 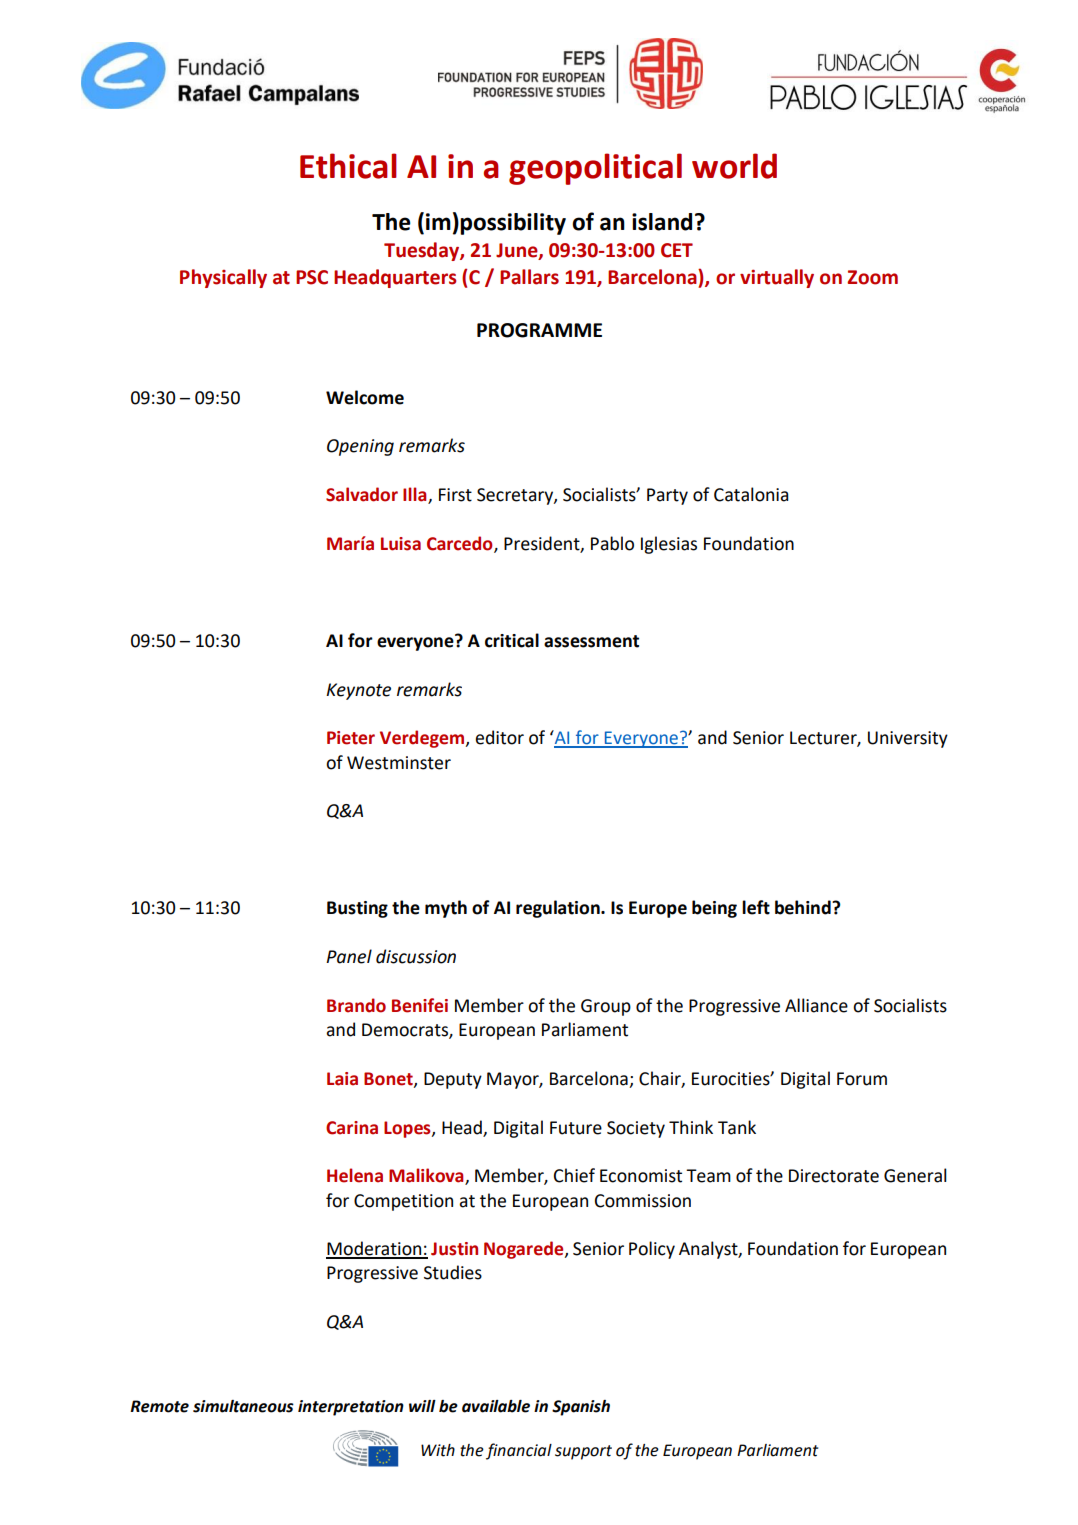 What do you see at coordinates (751, 494) in the screenshot?
I see `Catalonia` at bounding box center [751, 494].
